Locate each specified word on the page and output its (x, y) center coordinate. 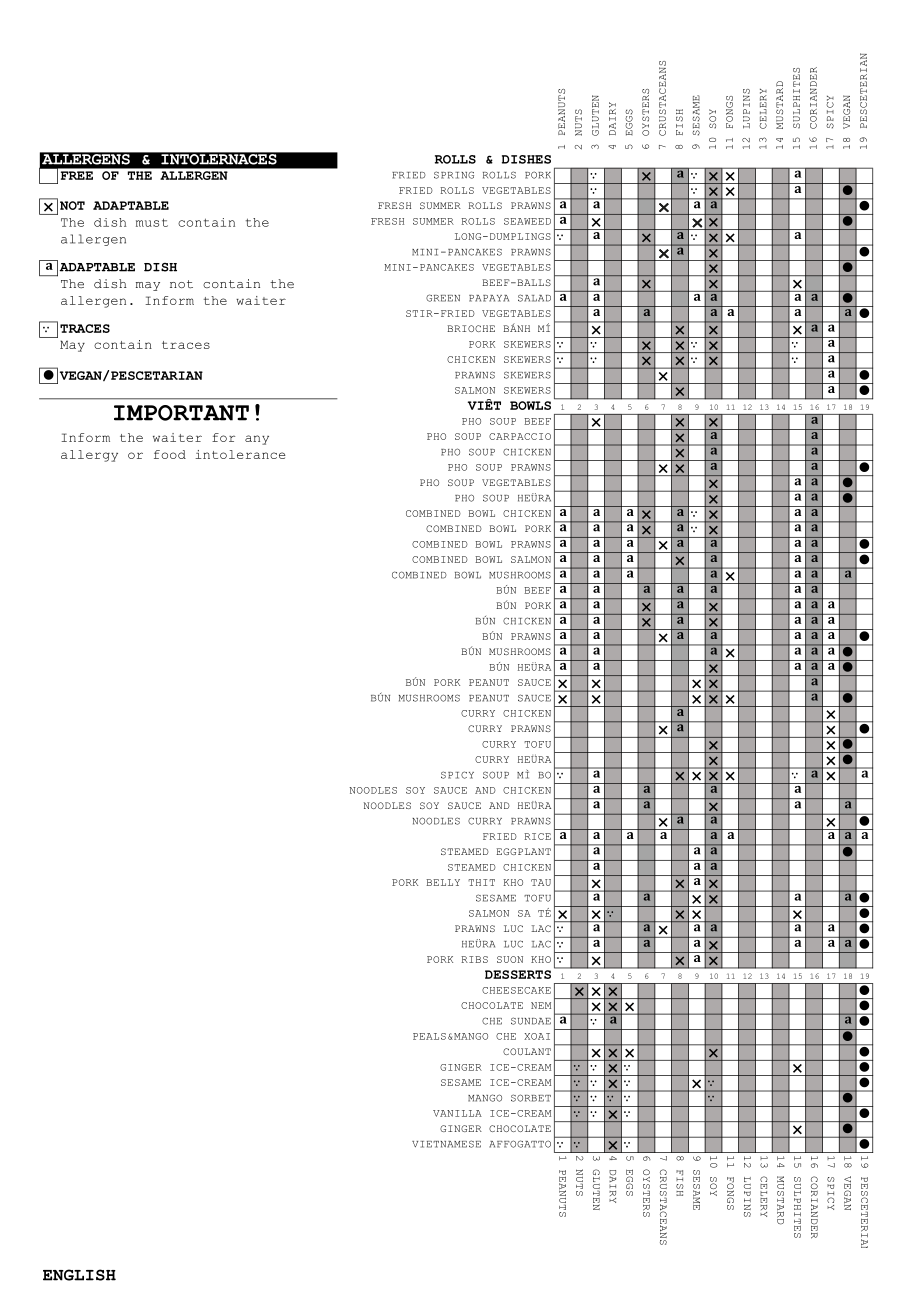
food (170, 454)
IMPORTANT (181, 413)
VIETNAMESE (446, 1144)
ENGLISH (79, 1275)
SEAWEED (527, 221)
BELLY (443, 882)
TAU (541, 882)
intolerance (240, 454)
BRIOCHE (471, 328)
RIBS (474, 959)
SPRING (454, 175)
